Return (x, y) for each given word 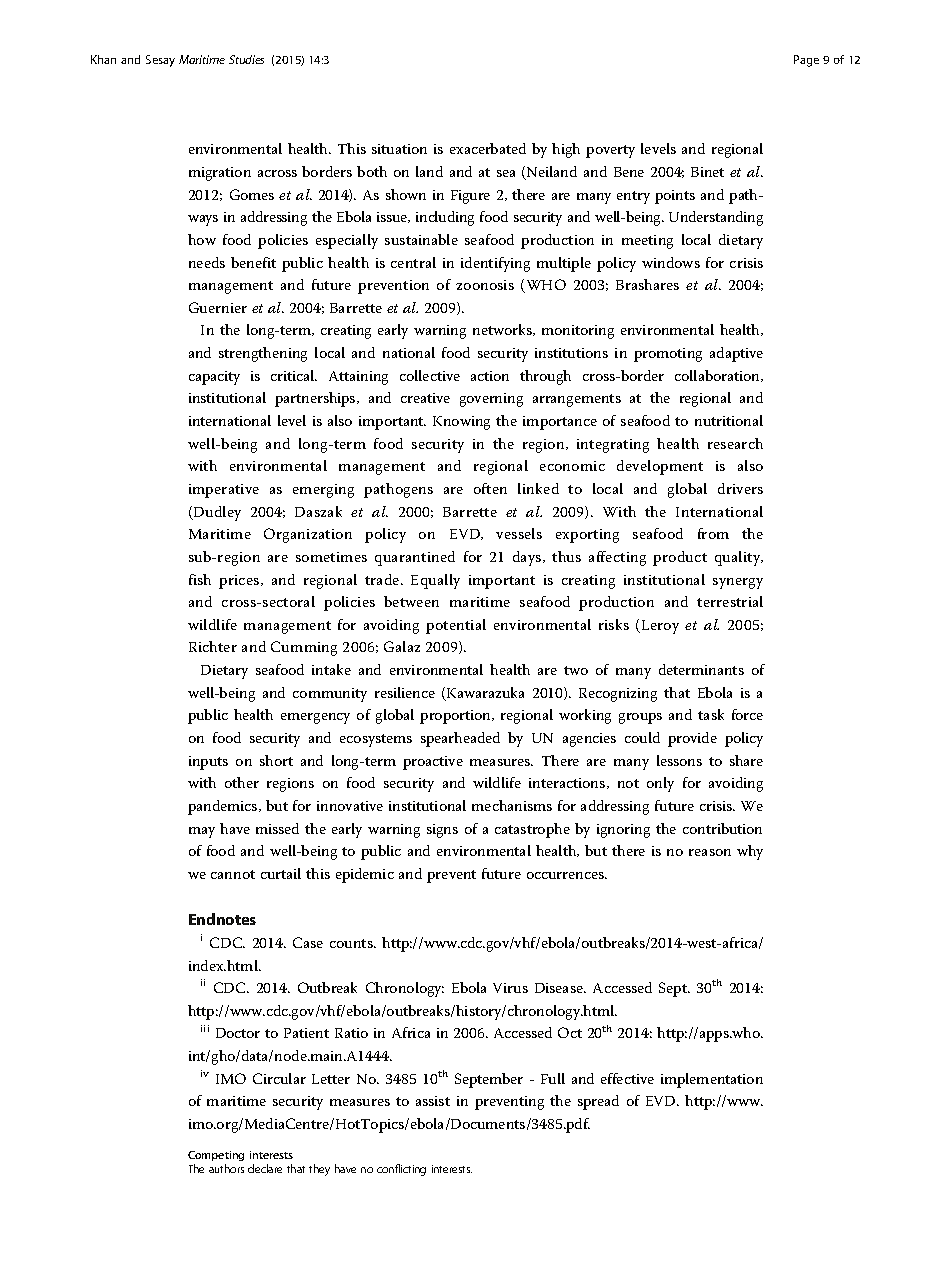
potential (456, 626)
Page (806, 61)
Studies (246, 59)
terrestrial (730, 601)
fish (200, 579)
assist (433, 1101)
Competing (216, 1156)
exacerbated (488, 148)
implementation (712, 1080)
